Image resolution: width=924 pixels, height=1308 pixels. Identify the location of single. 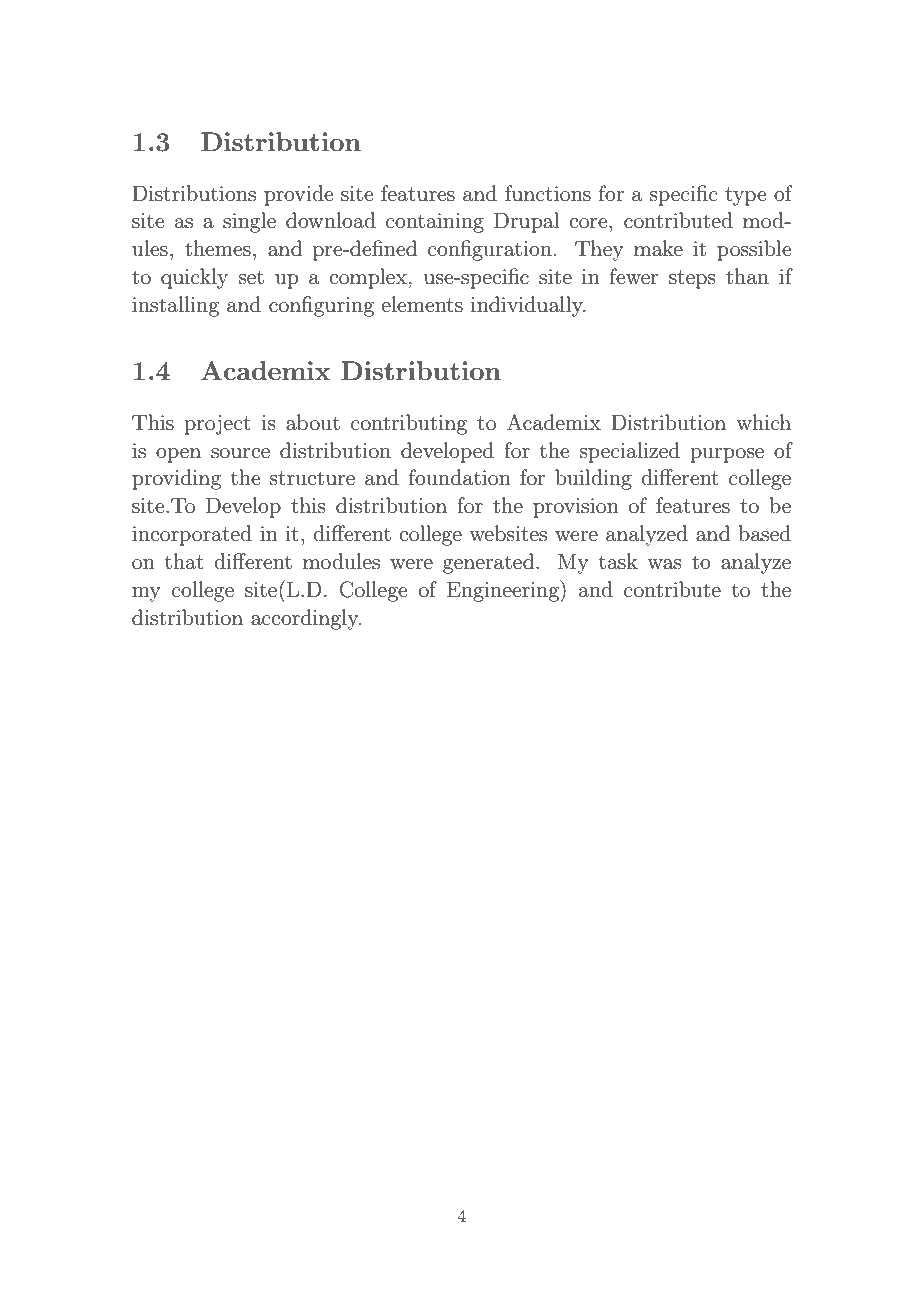
(249, 222).
